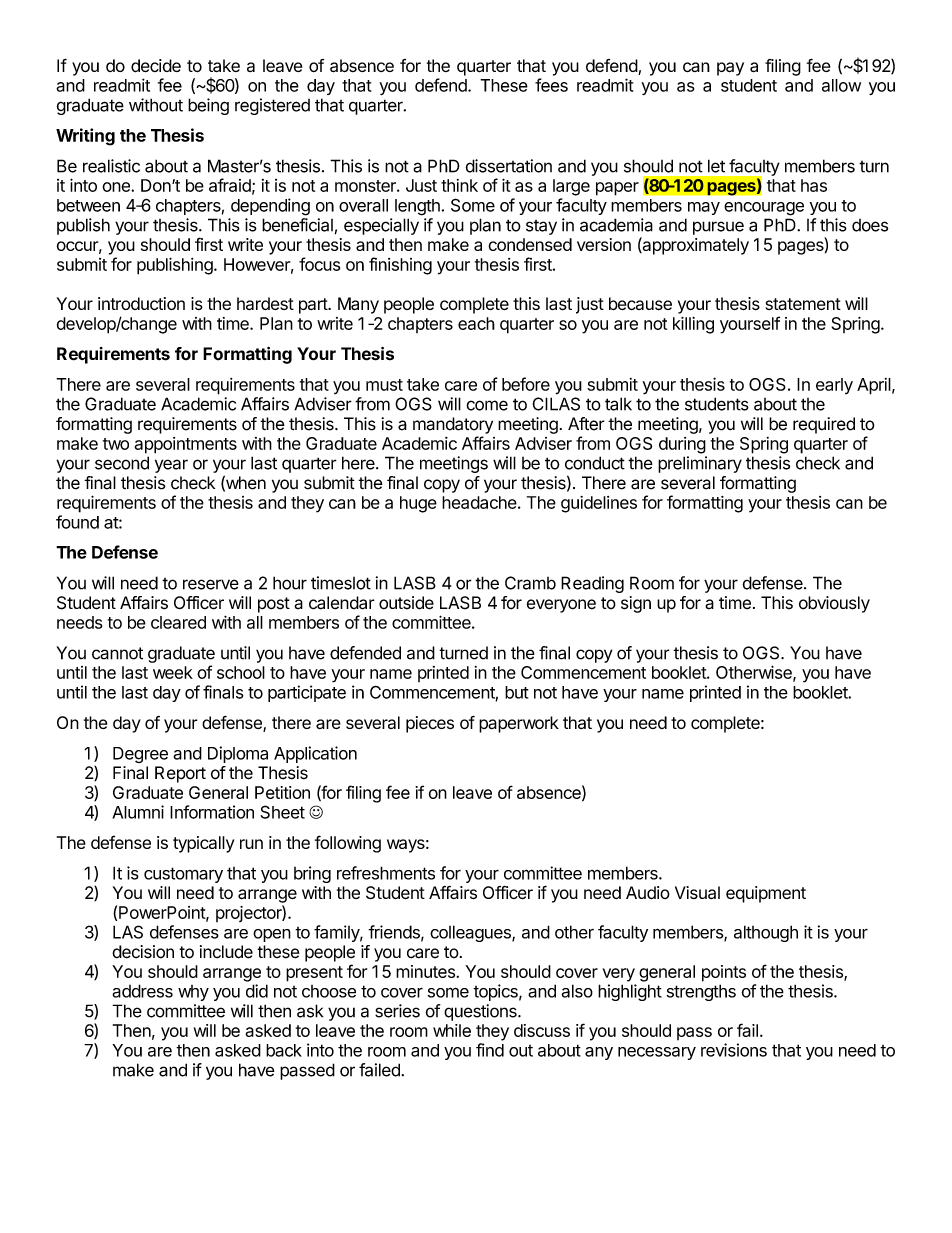 The width and height of the page is (952, 1233). Describe the element at coordinates (173, 672) in the page. I see `week` at that location.
